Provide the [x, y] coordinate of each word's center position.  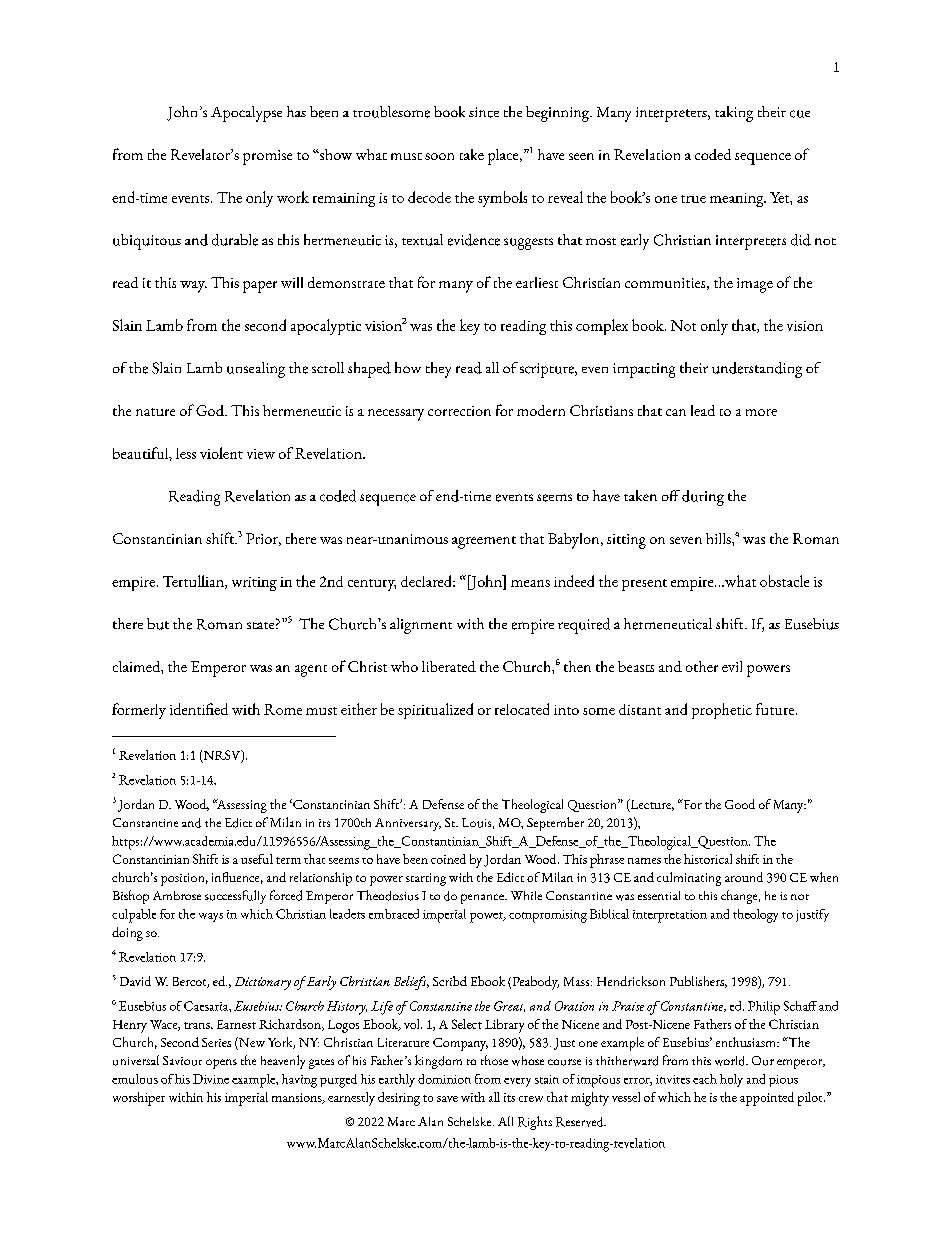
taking [734, 114]
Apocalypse [246, 114]
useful [257, 859]
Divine [211, 1079]
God [211, 410]
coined [448, 859]
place [504, 157]
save [447, 1099]
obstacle [784, 581]
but [158, 624]
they [438, 370]
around [744, 877]
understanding [757, 370]
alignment [421, 626]
